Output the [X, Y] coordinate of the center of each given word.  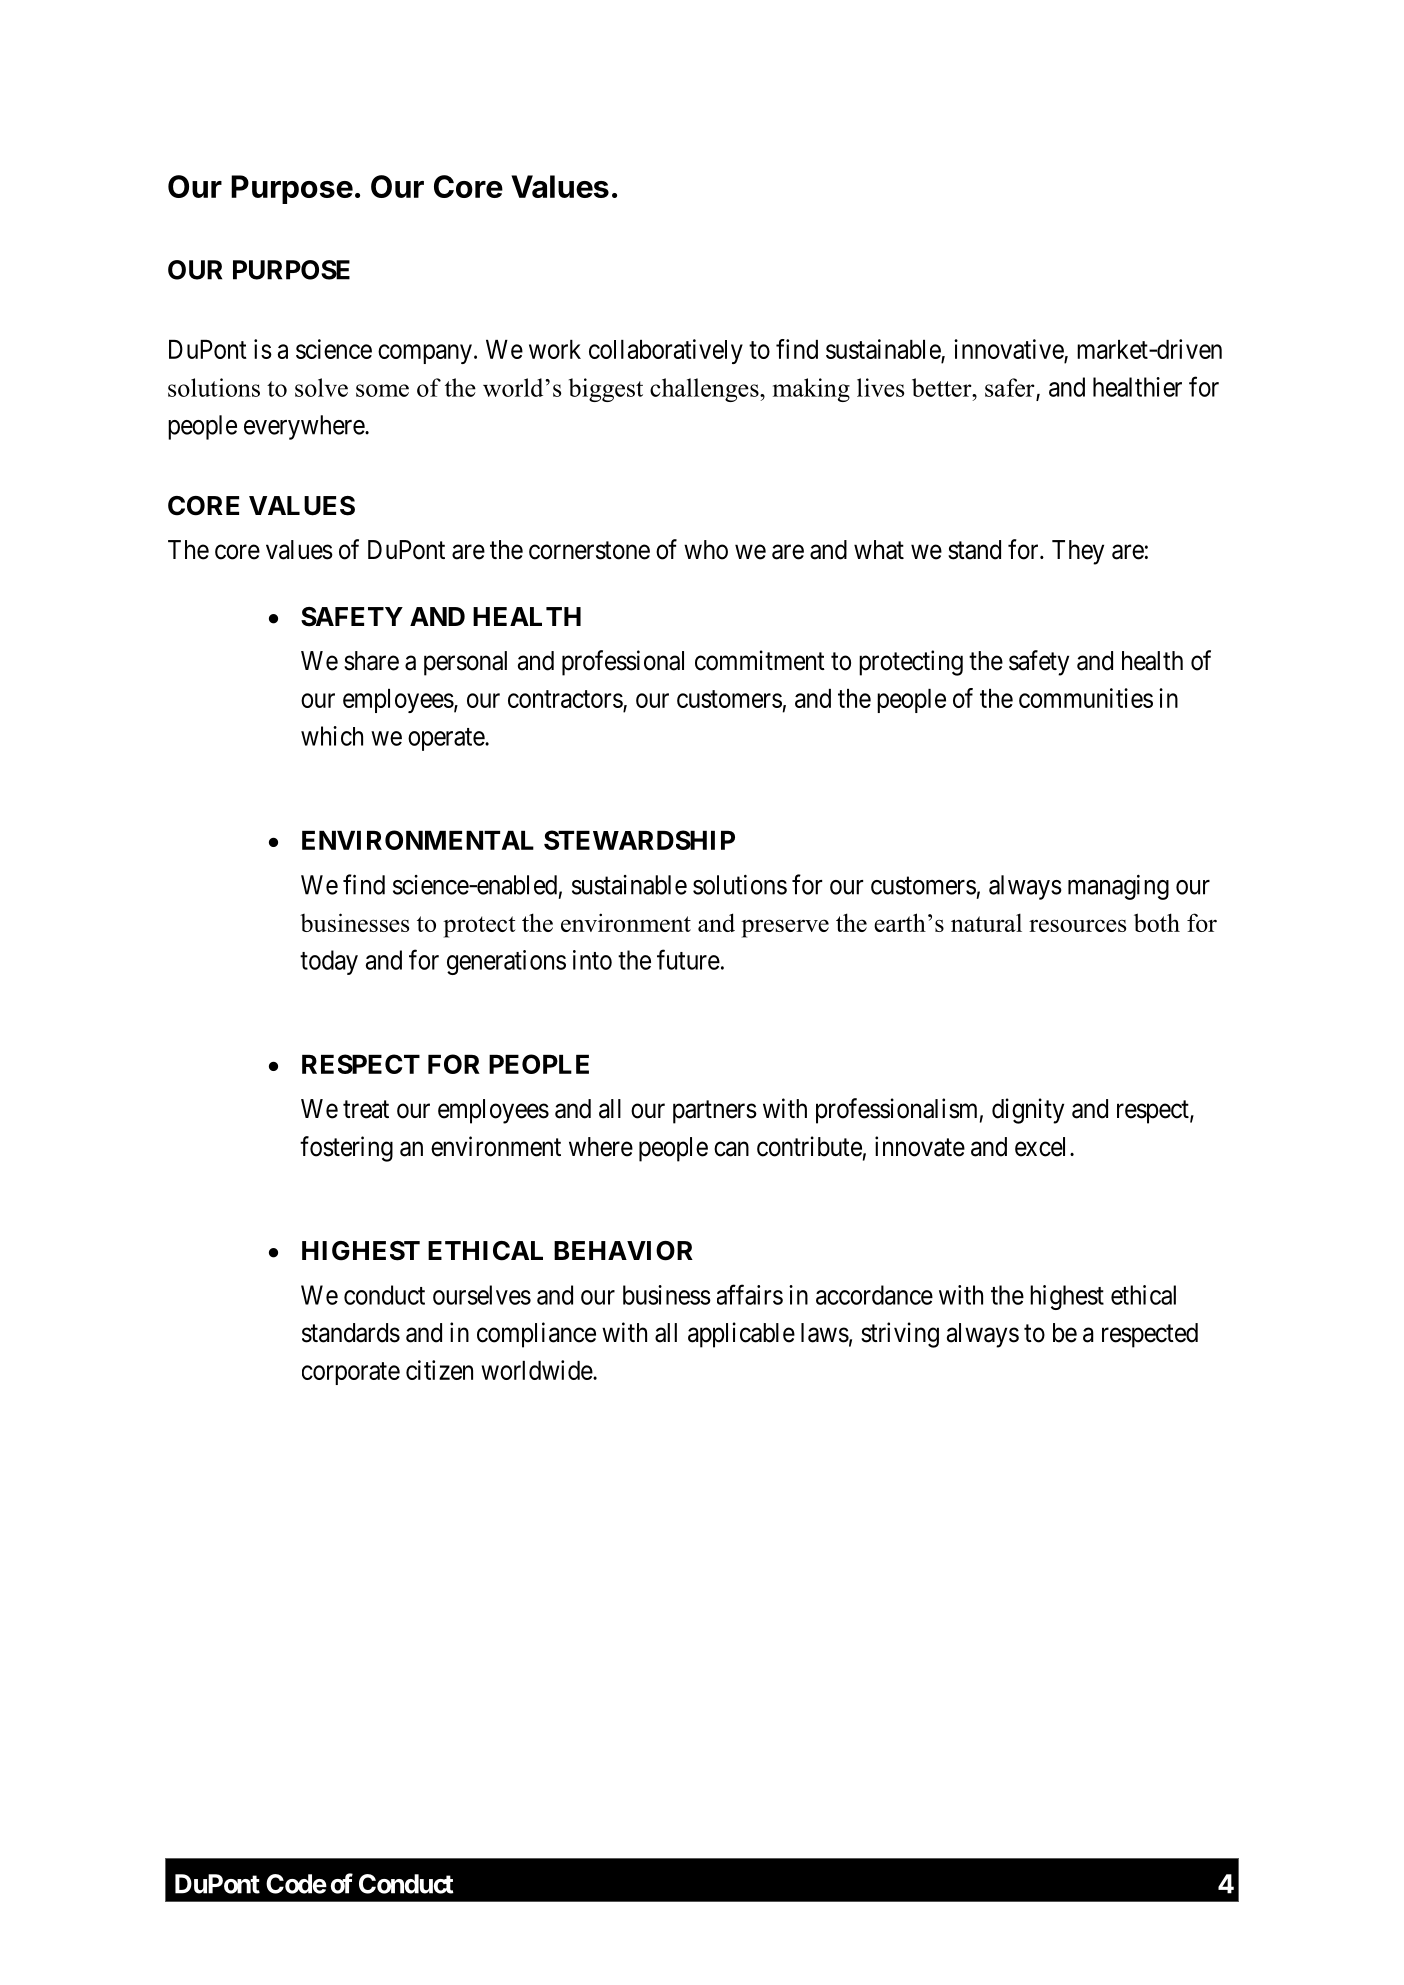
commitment [760, 660]
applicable [741, 1335]
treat [366, 1109]
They [1078, 552]
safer [1011, 388]
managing [1118, 887]
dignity [1028, 1111]
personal [465, 663]
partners [715, 1112]
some [382, 390]
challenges [705, 390]
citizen [439, 1370]
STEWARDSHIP [639, 840]
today [329, 962]
